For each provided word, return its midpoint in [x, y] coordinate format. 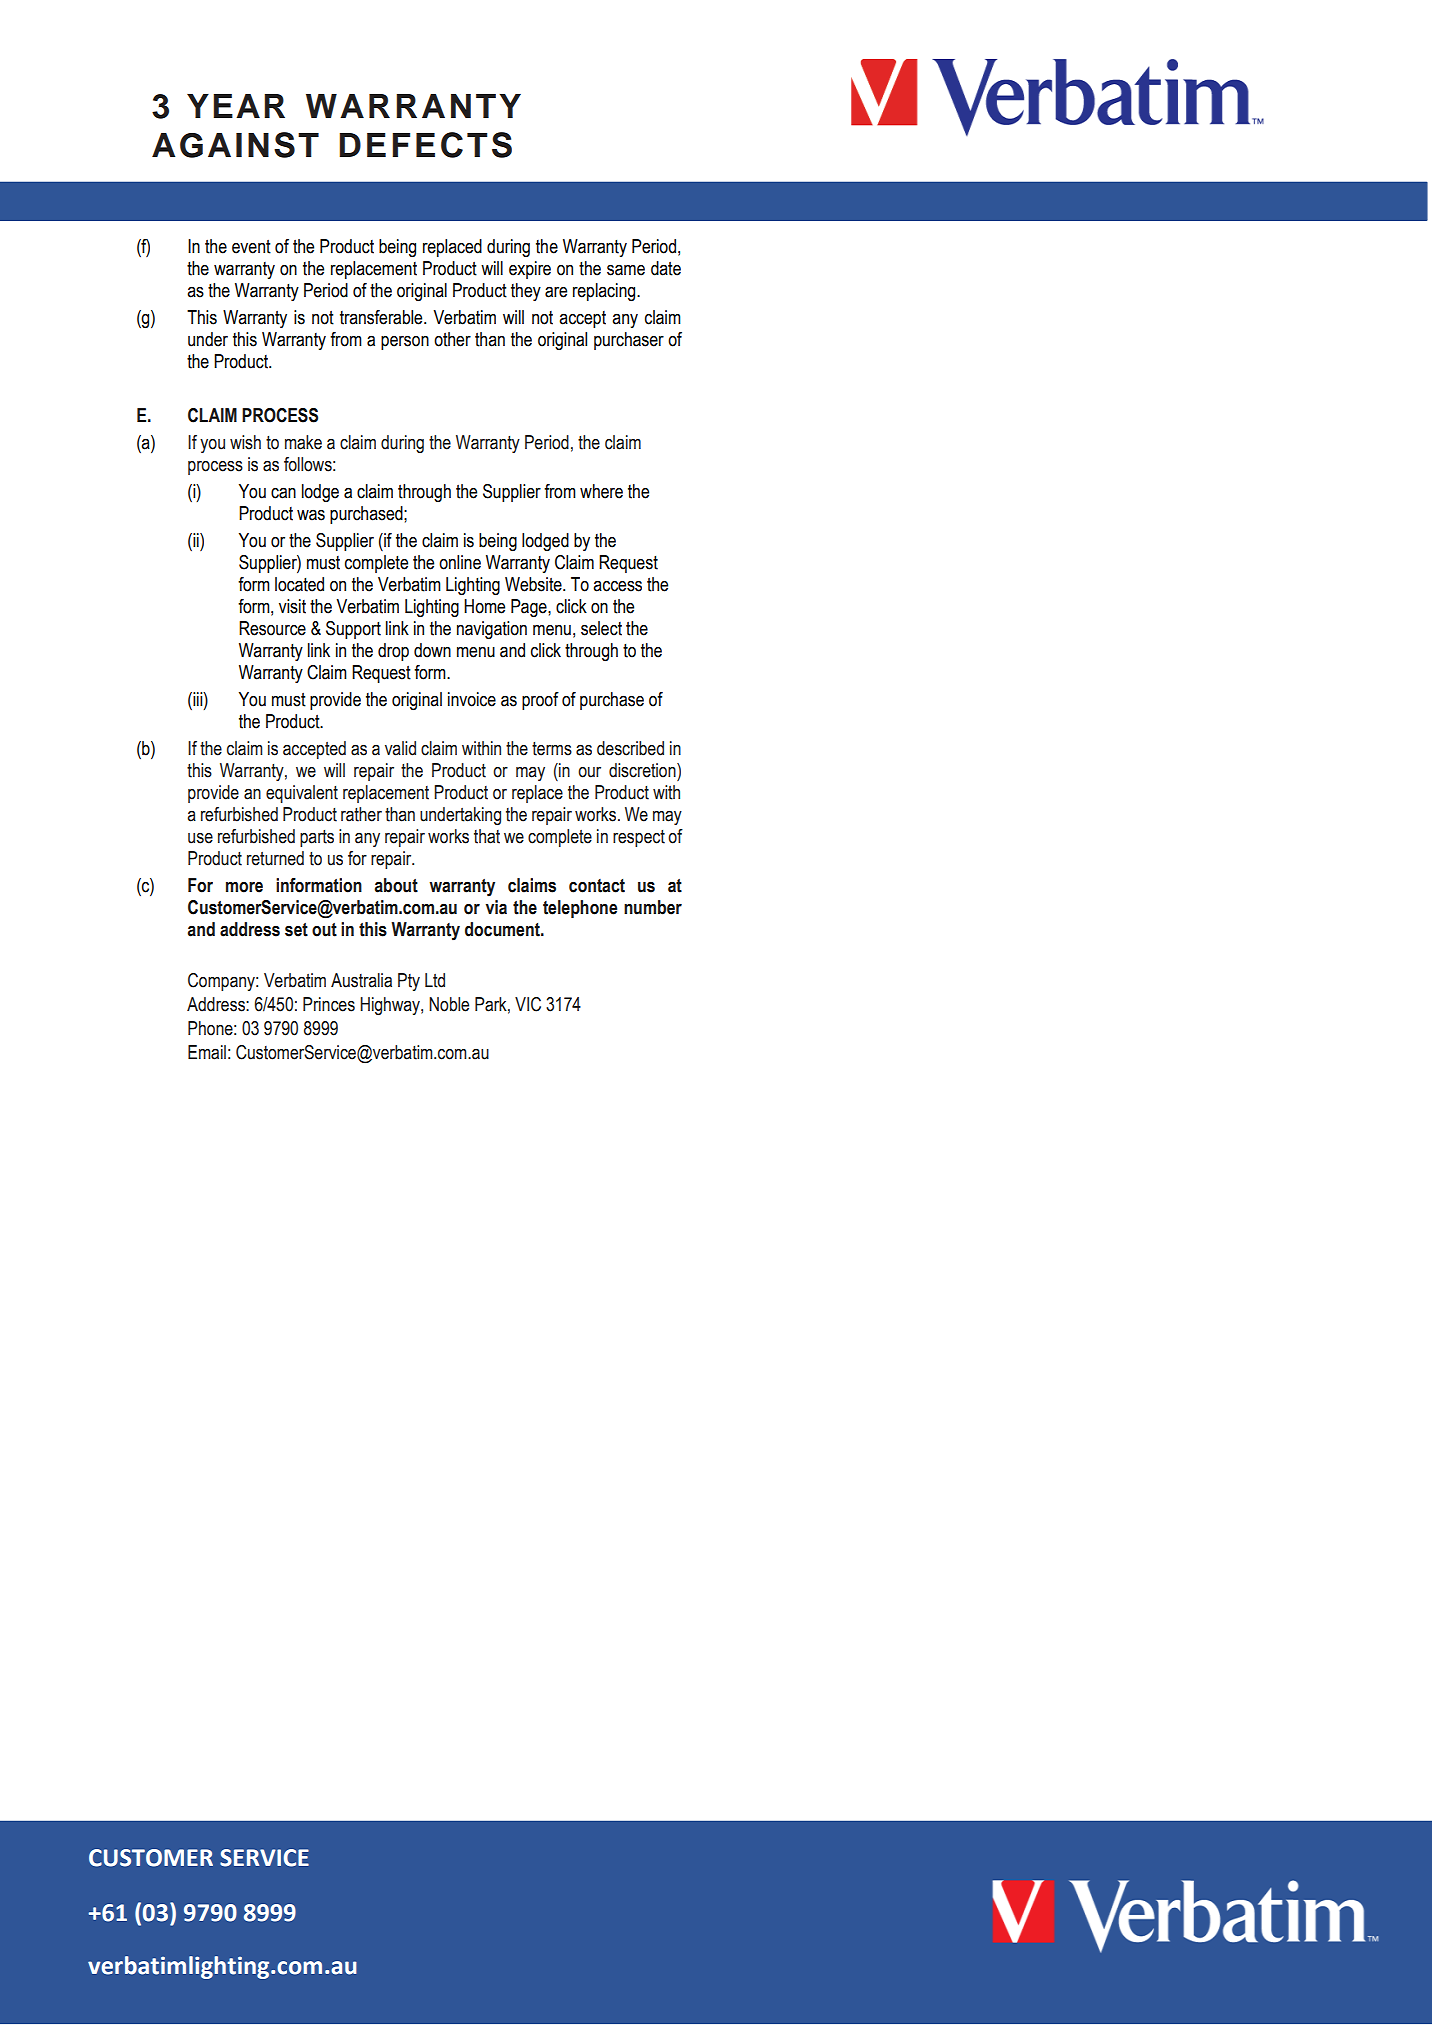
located [299, 584]
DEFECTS [425, 145]
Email [207, 1052]
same [626, 270]
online [460, 562]
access [617, 586]
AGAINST [235, 145]
